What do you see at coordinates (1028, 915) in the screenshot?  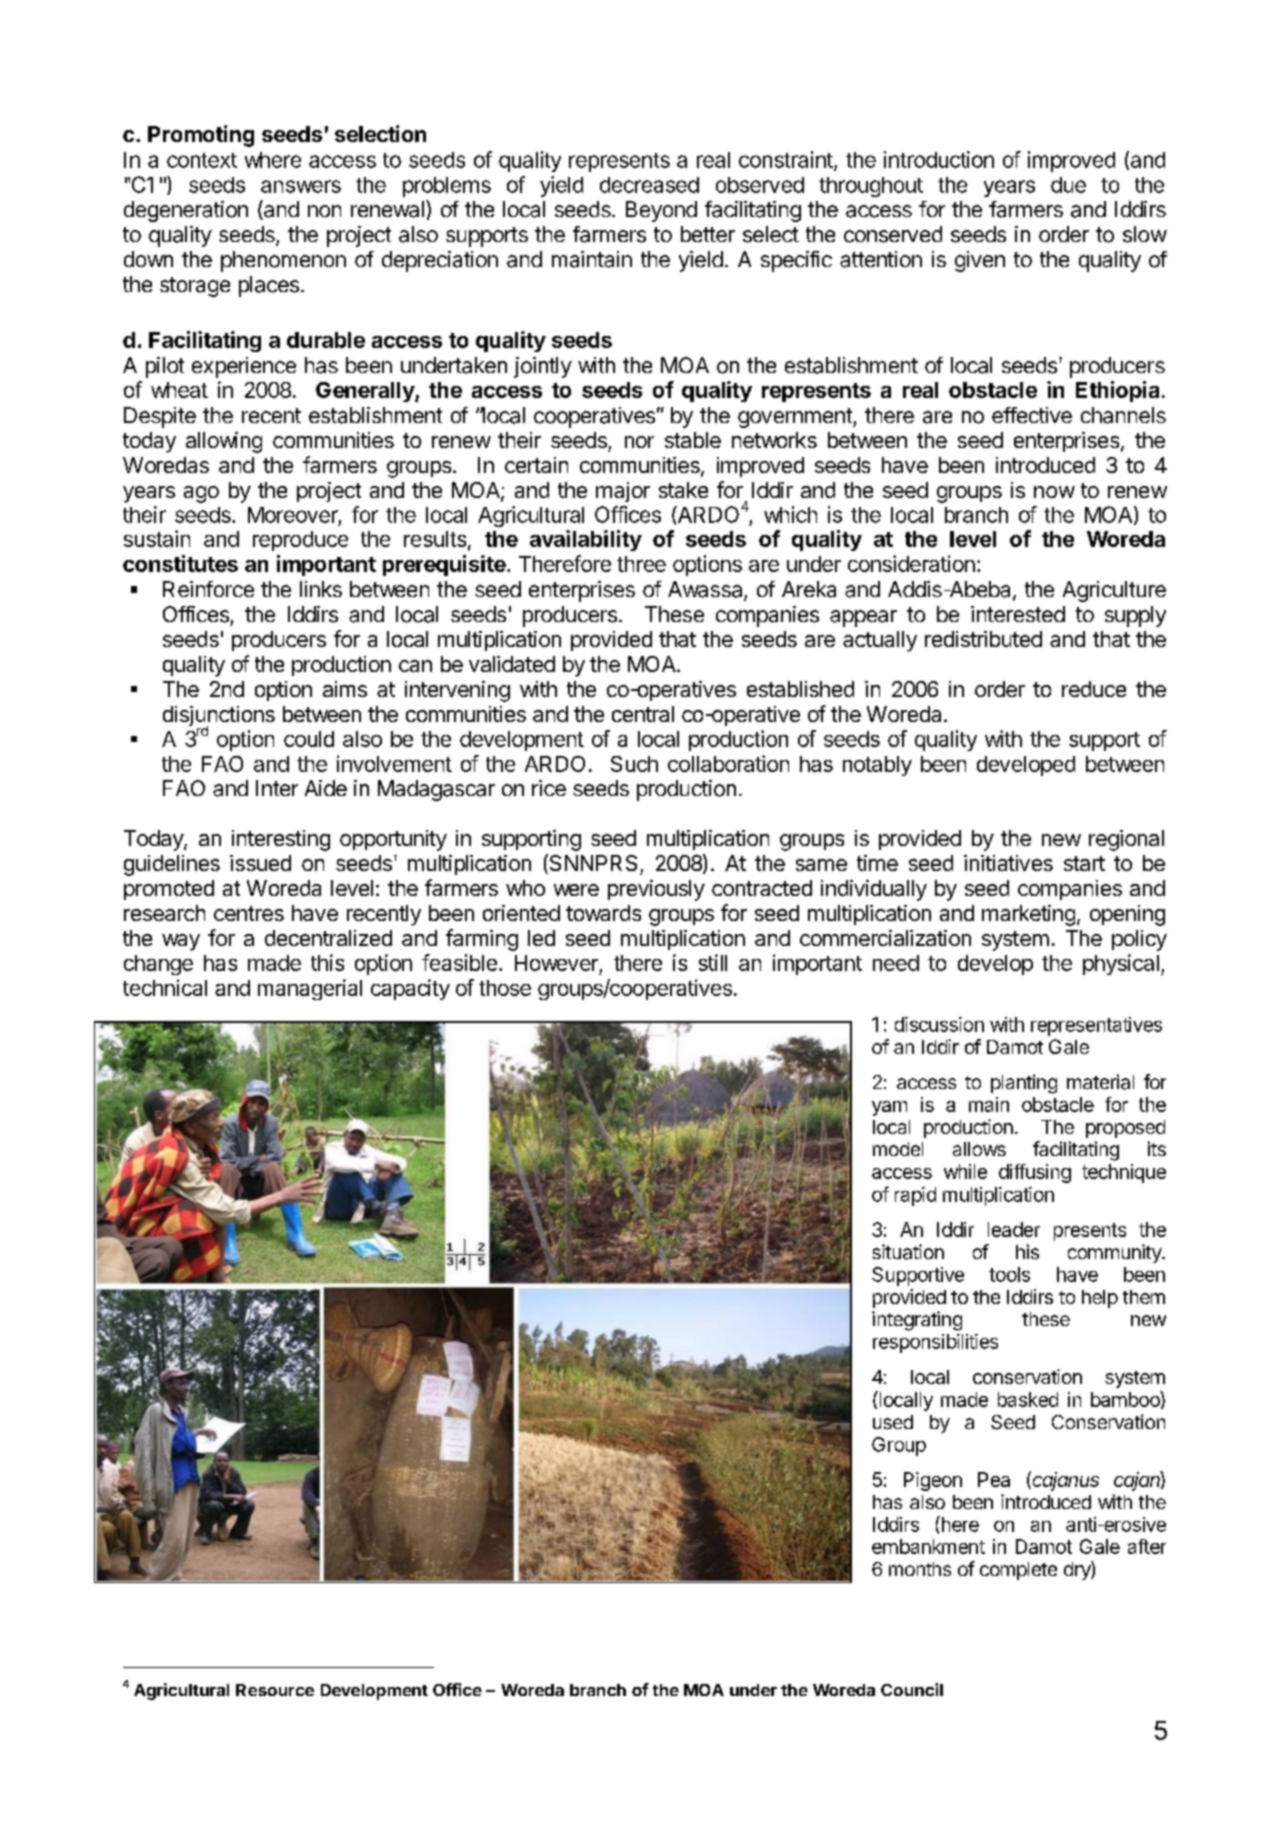 I see `marketing` at bounding box center [1028, 915].
